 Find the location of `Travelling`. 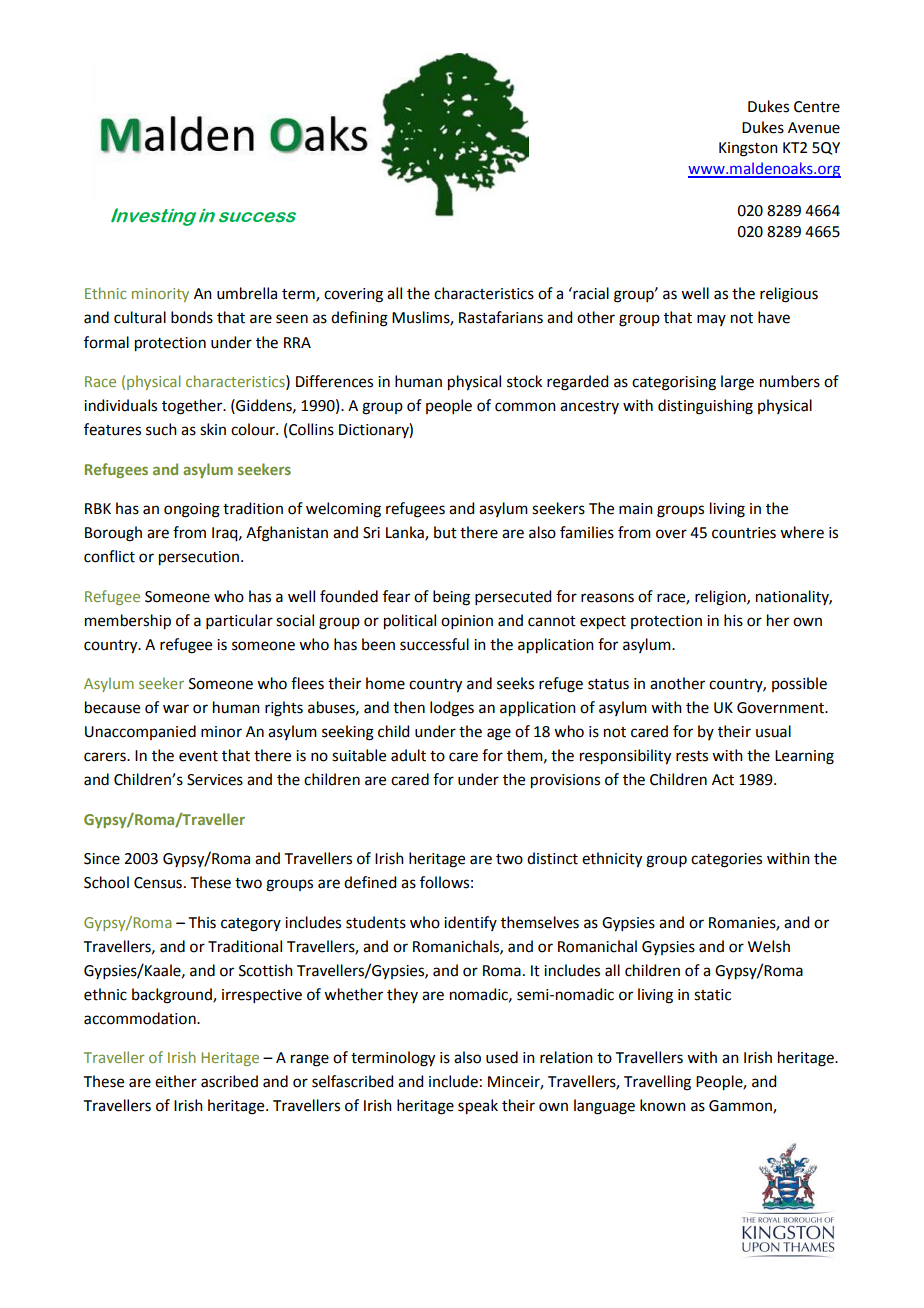

Travelling is located at coordinates (657, 1083).
